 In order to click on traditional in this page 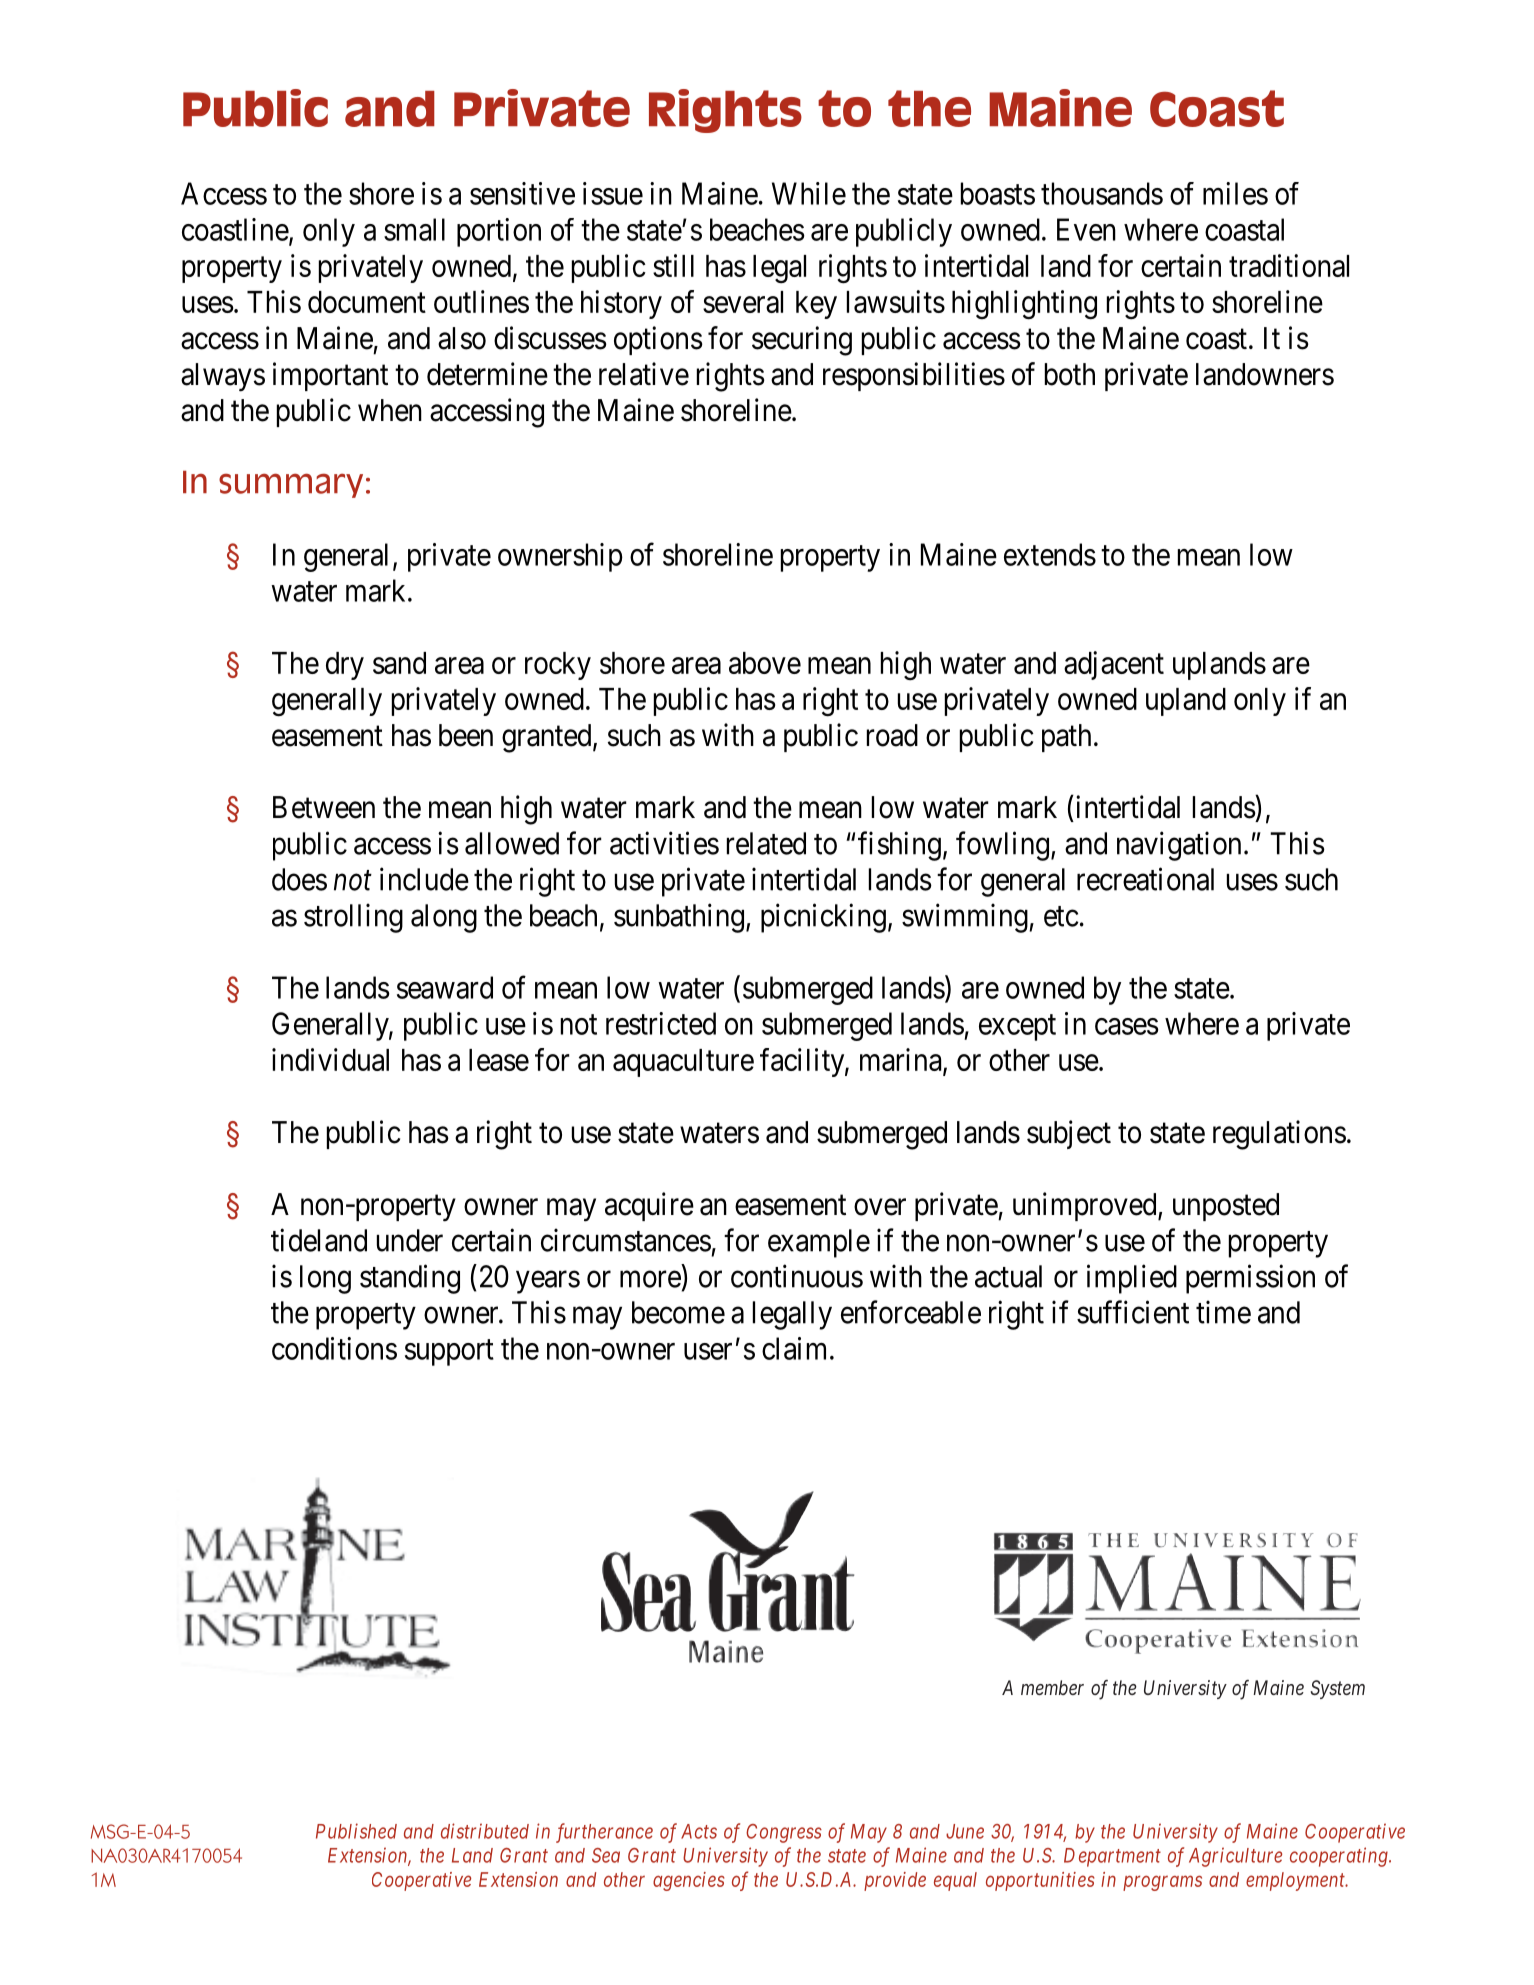, I will do `click(1289, 265)`.
